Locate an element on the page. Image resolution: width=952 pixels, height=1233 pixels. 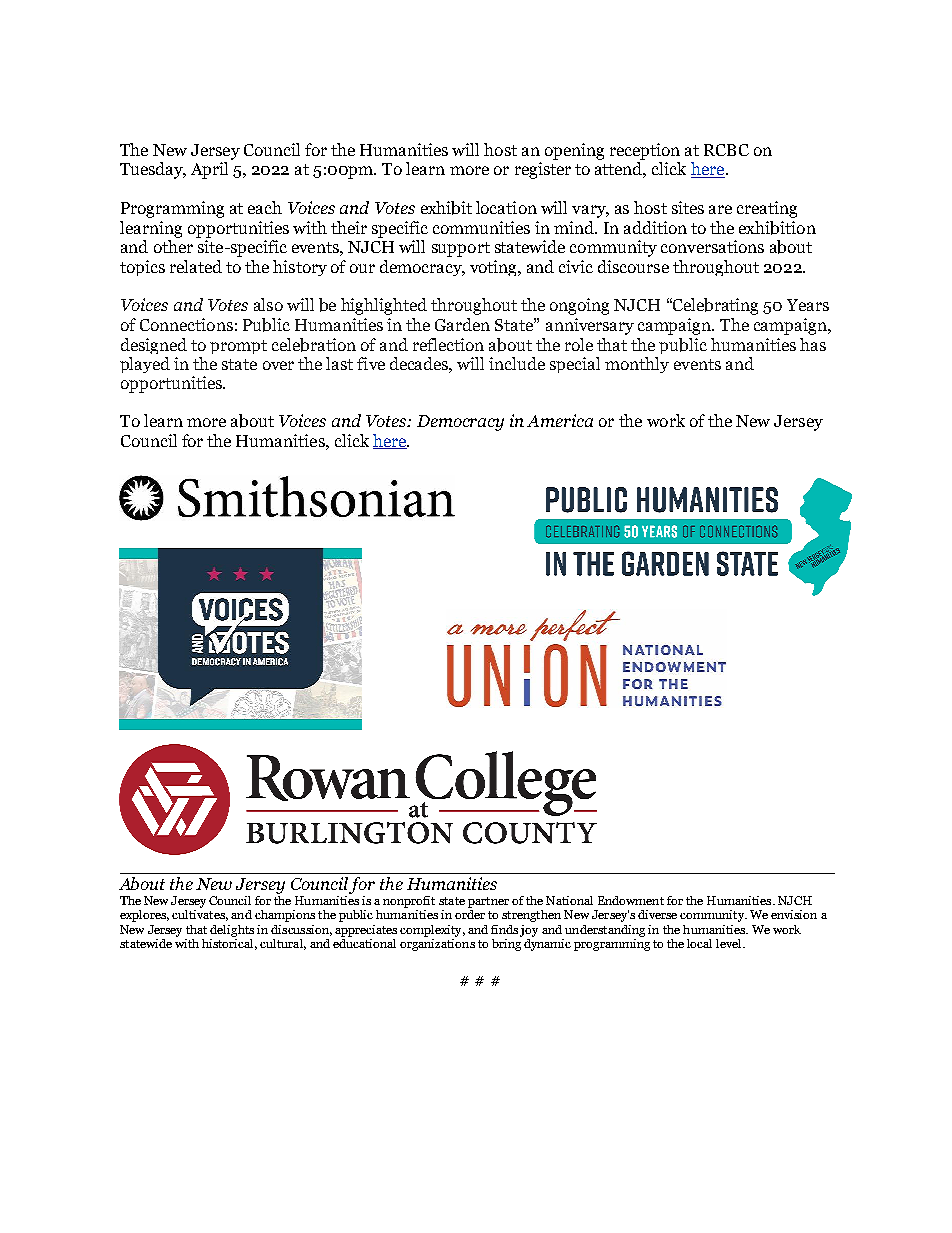
location is located at coordinates (506, 207).
